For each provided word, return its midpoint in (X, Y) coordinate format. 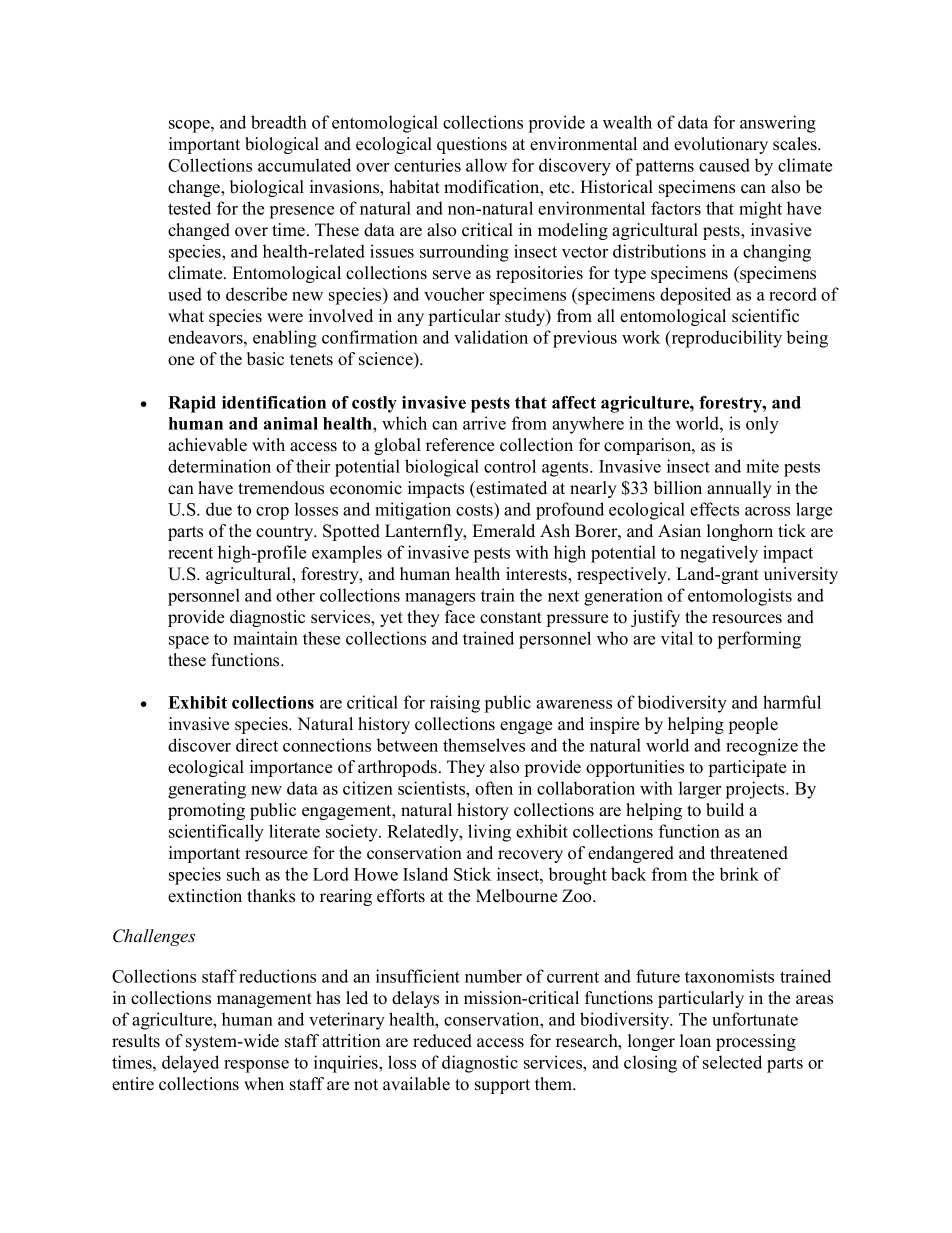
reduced (442, 1041)
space (189, 642)
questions (472, 145)
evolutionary (721, 145)
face (460, 617)
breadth (279, 122)
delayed (190, 1064)
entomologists (740, 597)
